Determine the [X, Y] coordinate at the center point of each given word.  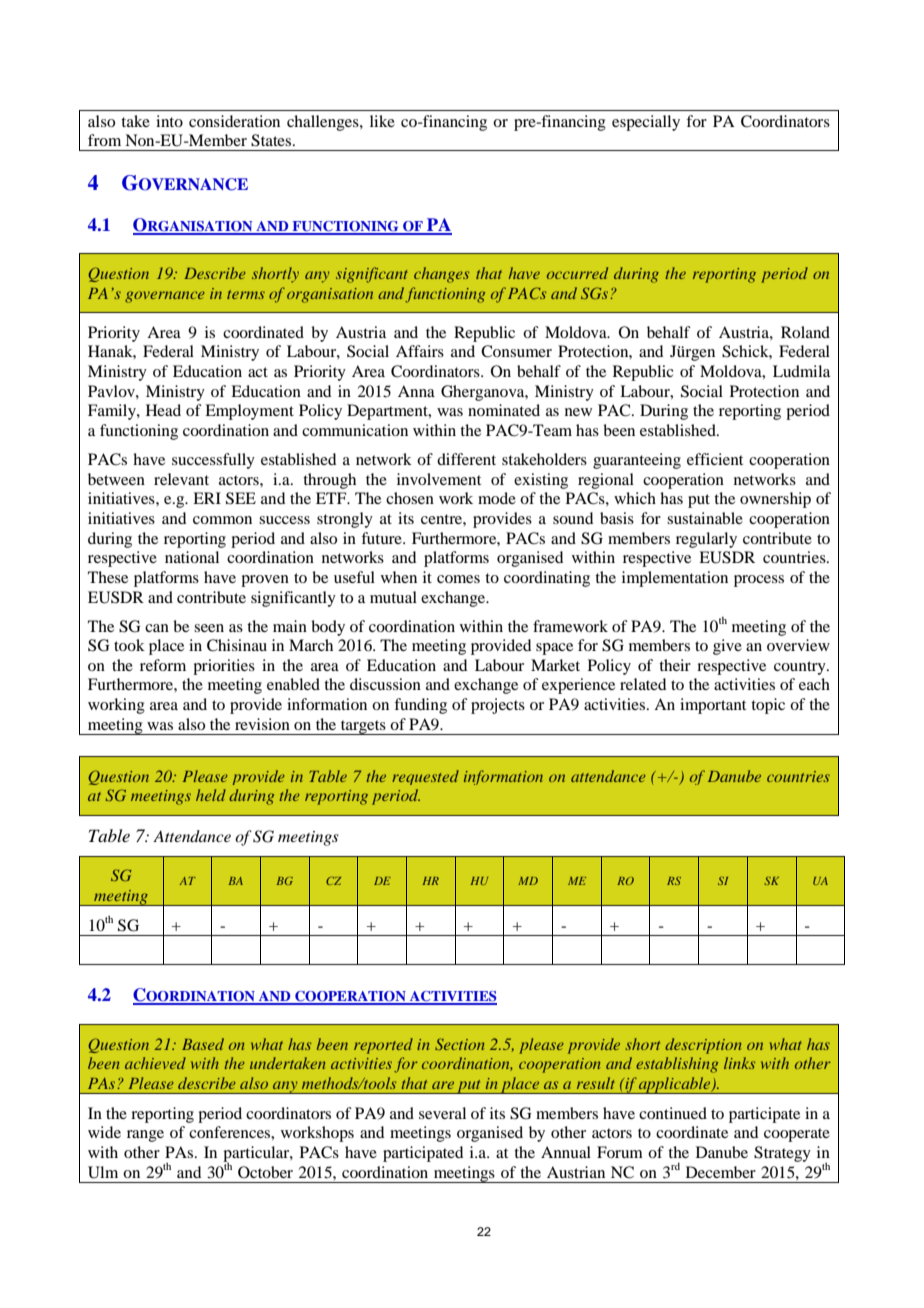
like [382, 121]
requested [425, 777]
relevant [181, 479]
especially [646, 123]
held [211, 795]
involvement [439, 479]
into [169, 121]
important [713, 706]
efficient [715, 459]
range [145, 1136]
